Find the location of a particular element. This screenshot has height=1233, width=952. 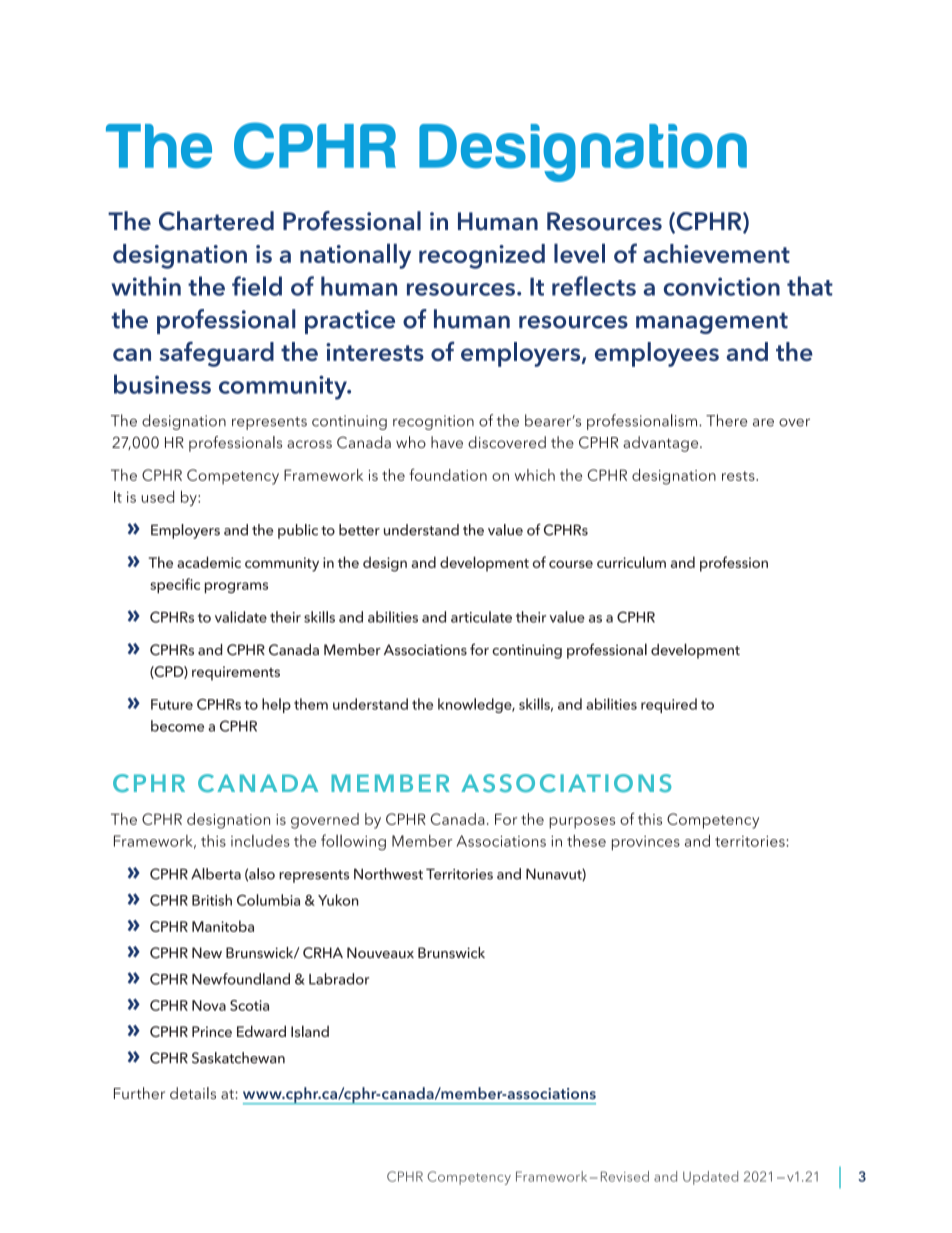

foundation is located at coordinates (448, 474).
